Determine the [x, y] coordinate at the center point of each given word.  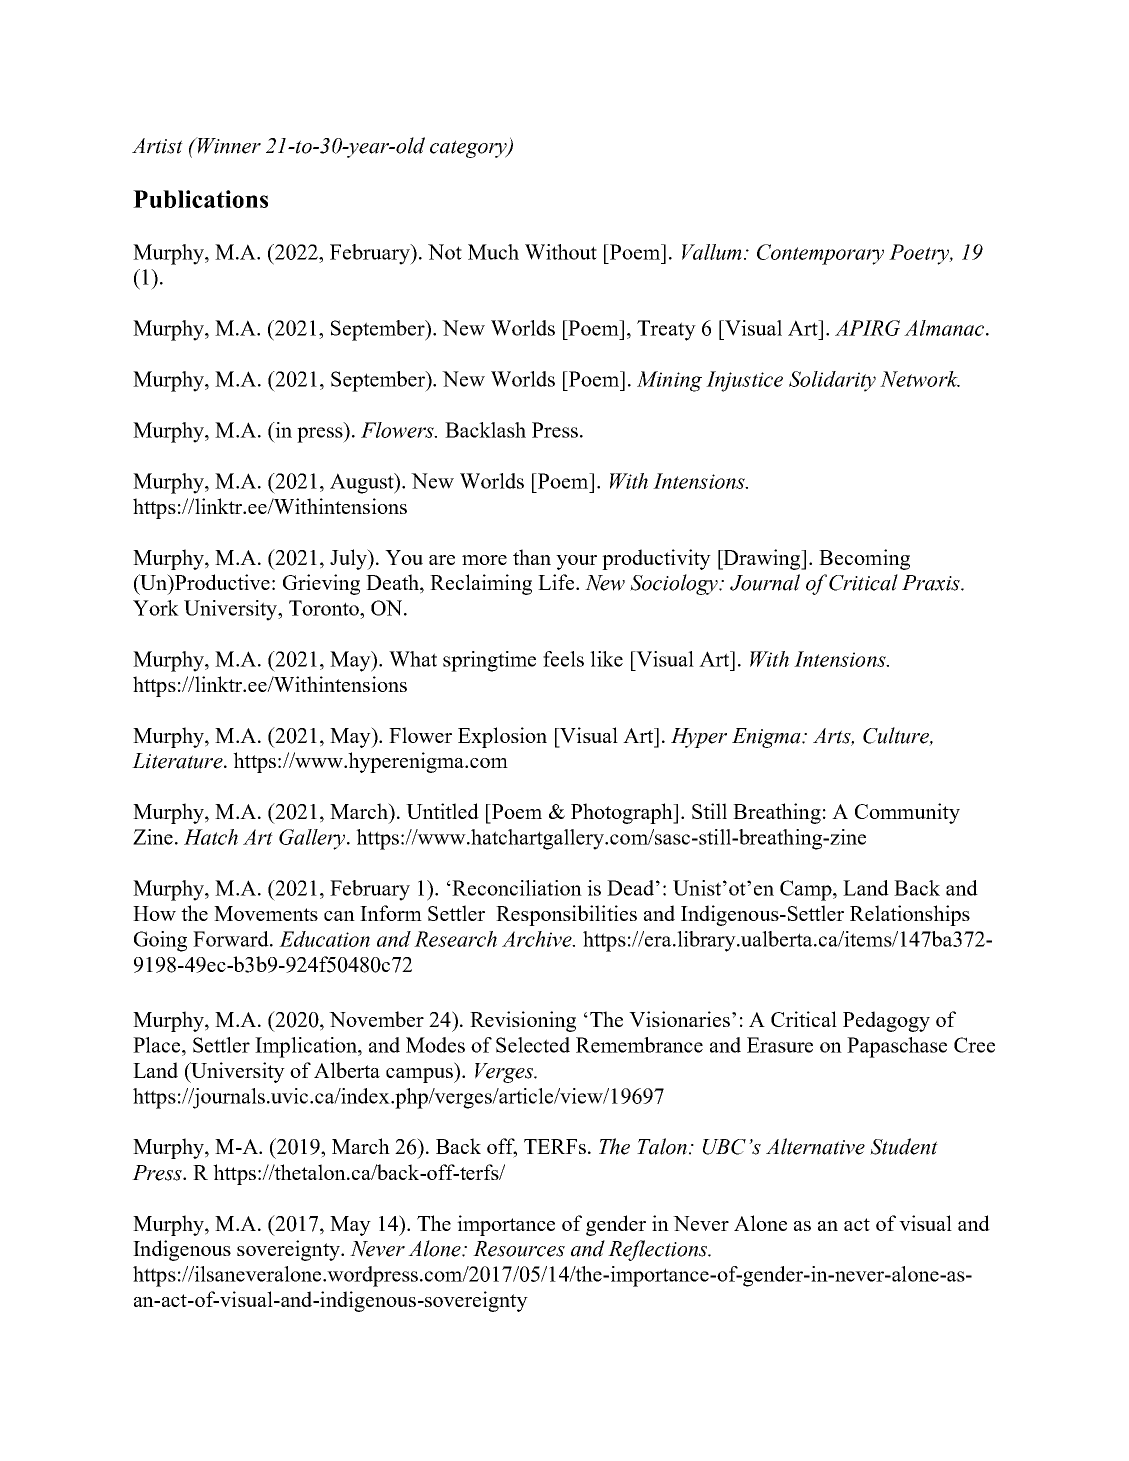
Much [493, 252]
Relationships [910, 915]
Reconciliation [516, 888]
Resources [519, 1249]
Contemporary [820, 254]
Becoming [864, 559]
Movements [266, 913]
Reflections [659, 1250]
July [349, 559]
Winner [228, 145]
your [576, 562]
